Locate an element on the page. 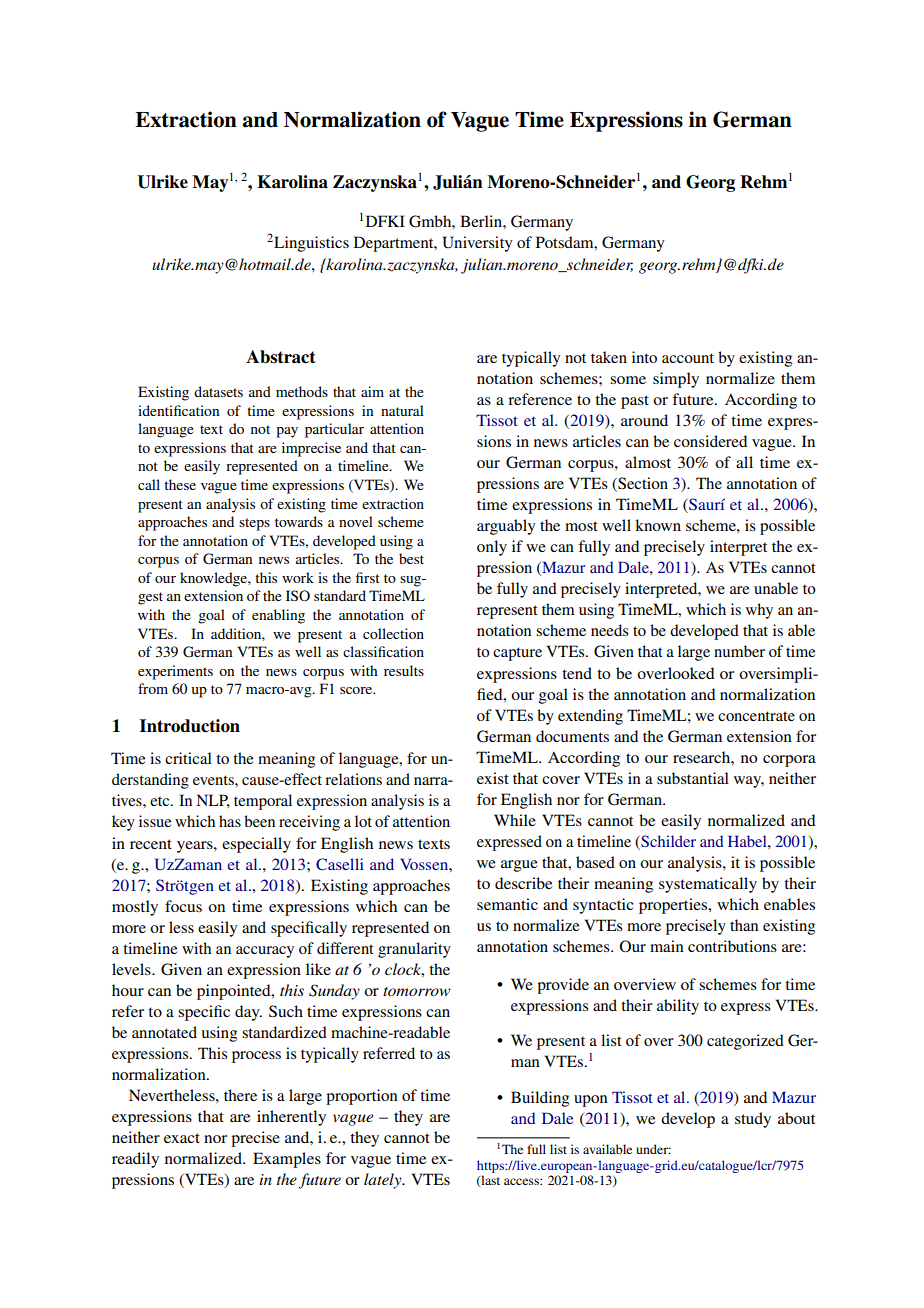  Introduction is located at coordinates (190, 726).
